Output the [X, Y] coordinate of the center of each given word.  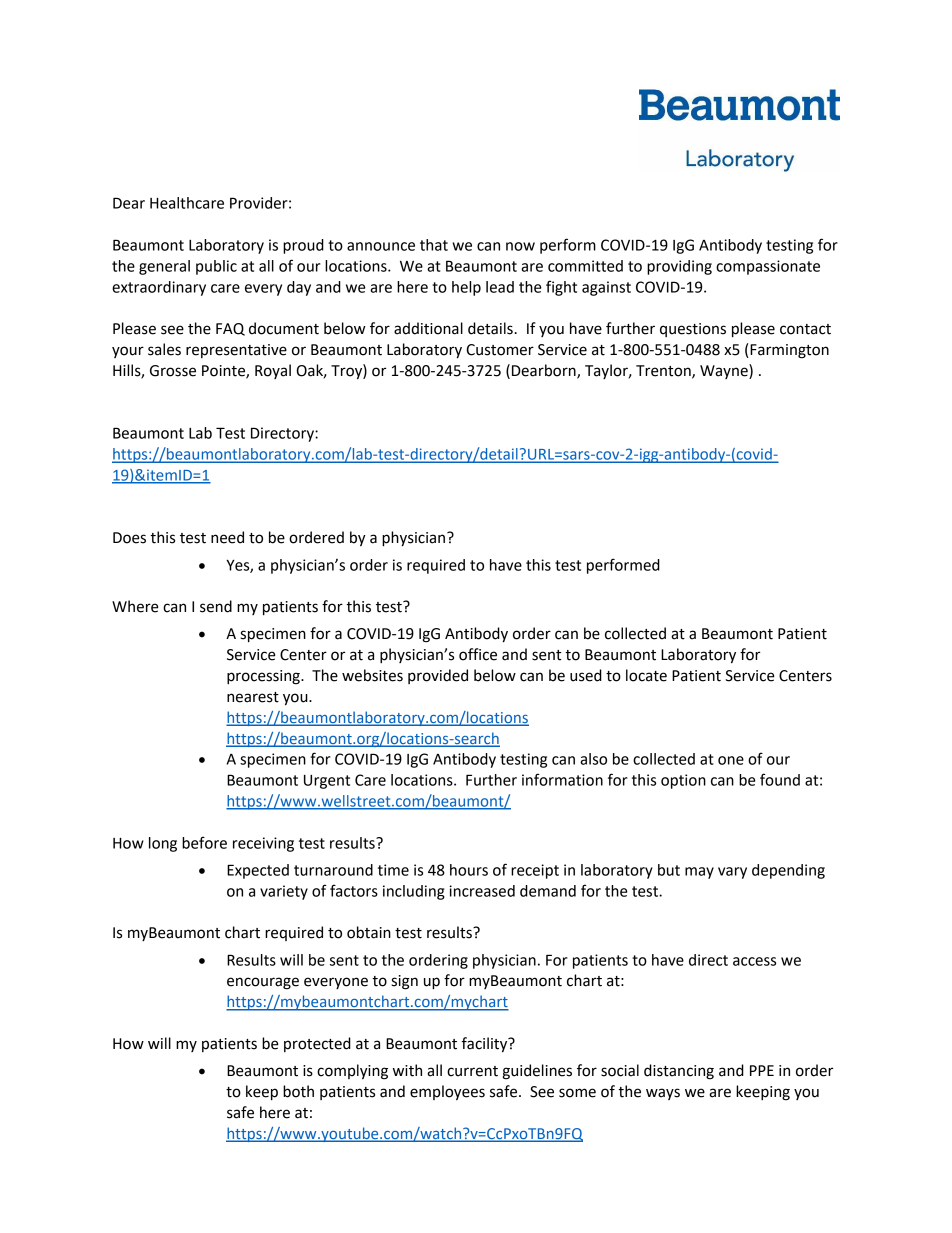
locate [646, 675]
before [204, 842]
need [227, 537]
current [472, 1071]
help [466, 288]
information [562, 779]
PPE [762, 1070]
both [298, 1091]
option [683, 781]
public [216, 267]
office [478, 654]
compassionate [768, 267]
